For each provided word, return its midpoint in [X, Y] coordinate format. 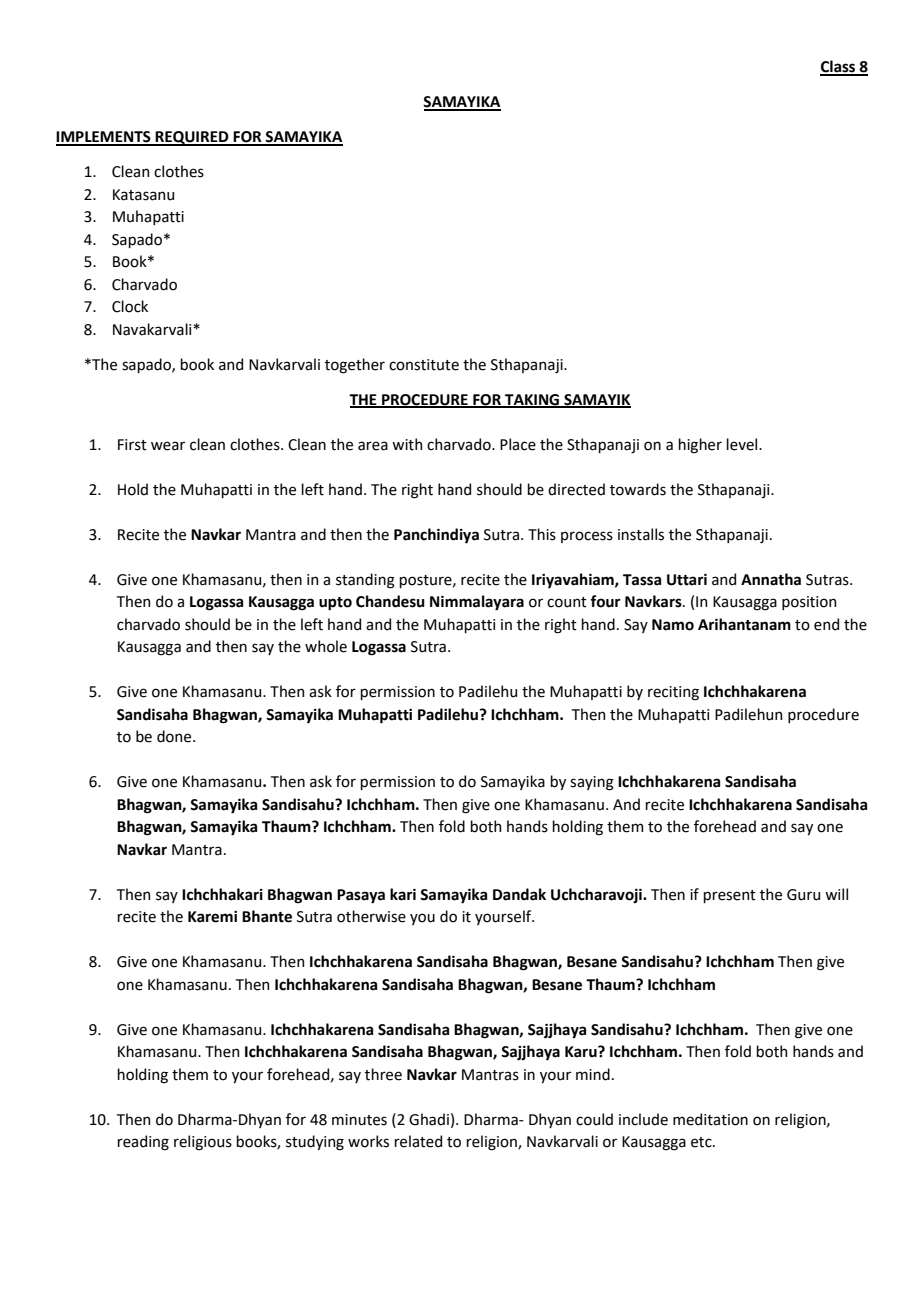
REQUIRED [192, 138]
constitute [424, 365]
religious [203, 1143]
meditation [710, 1119]
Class [839, 67]
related [418, 1141]
